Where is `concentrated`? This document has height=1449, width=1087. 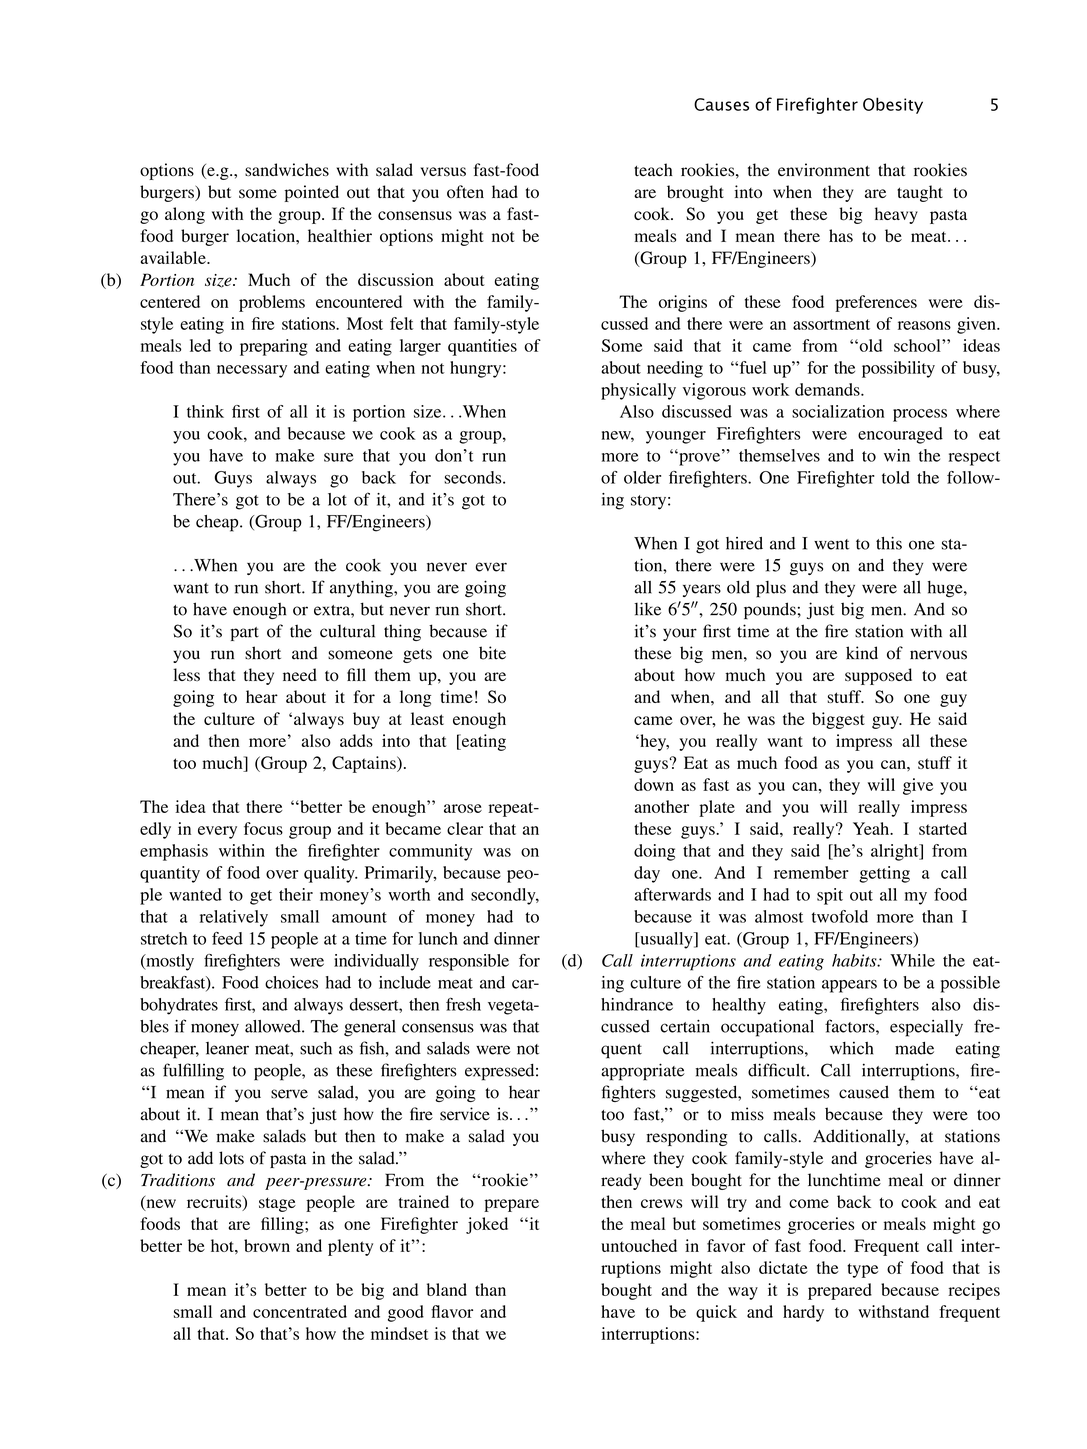
concentrated is located at coordinates (300, 1311).
